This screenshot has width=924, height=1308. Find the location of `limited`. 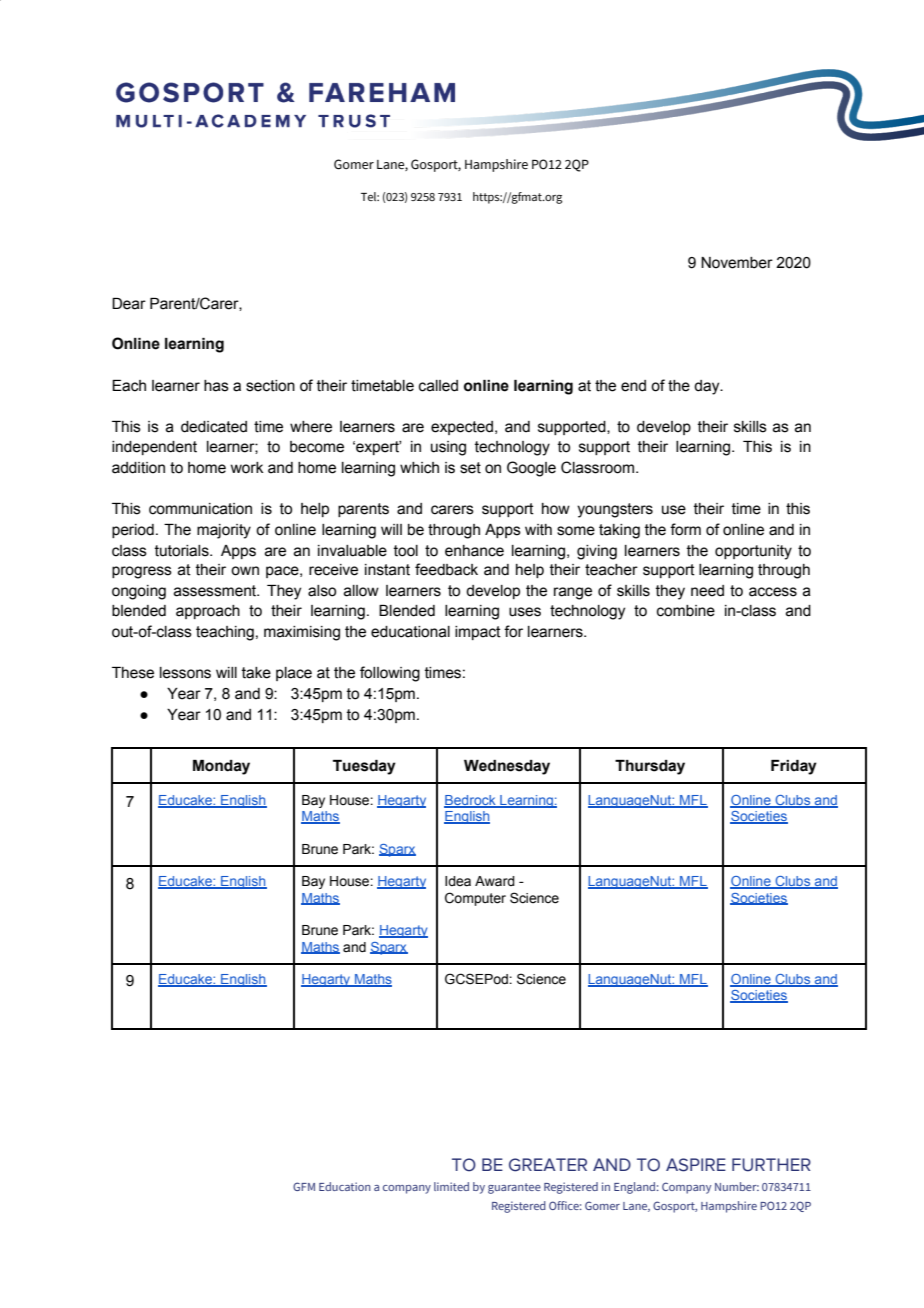

limited is located at coordinates (451, 1186).
